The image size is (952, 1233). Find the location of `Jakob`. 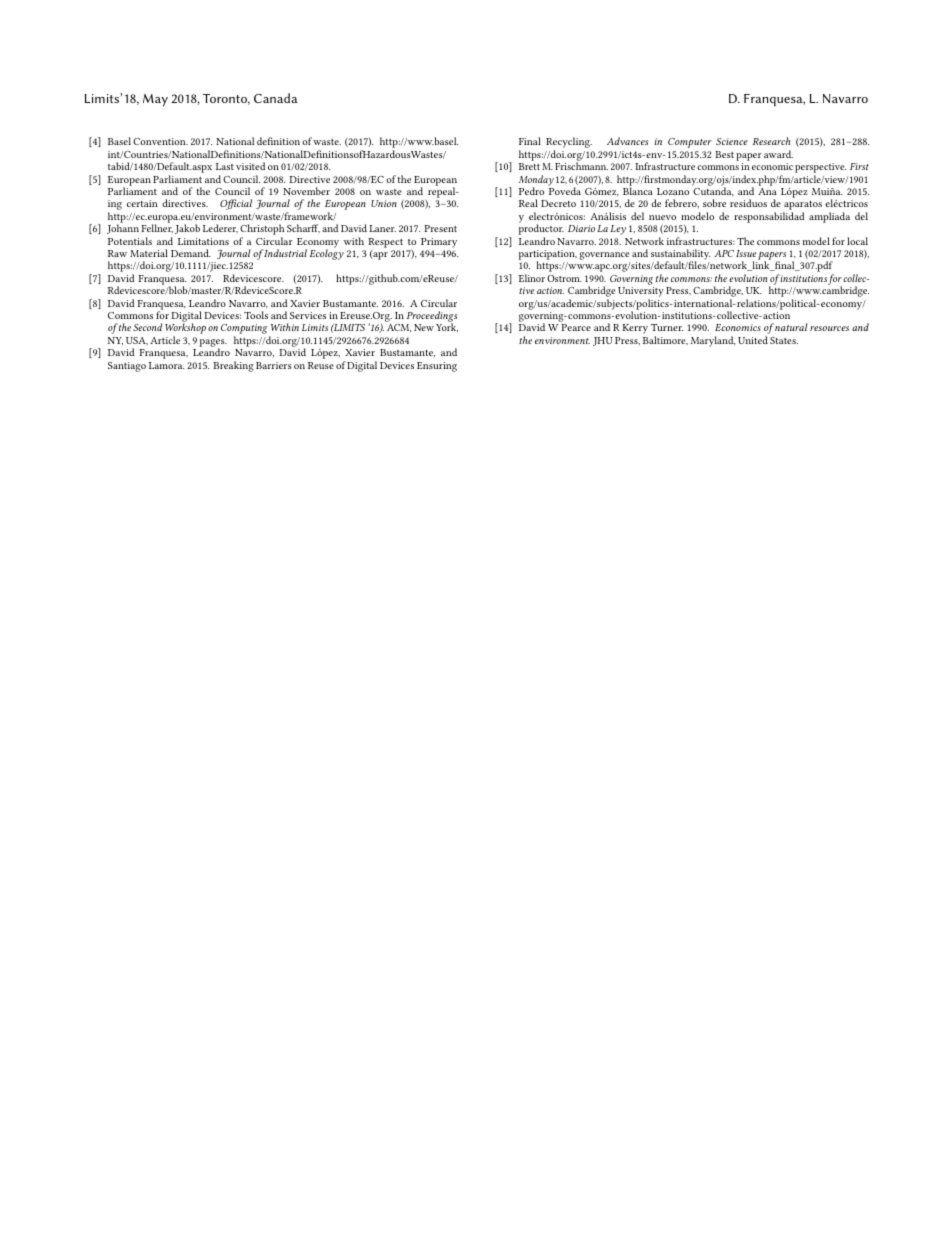

Jakob is located at coordinates (187, 229).
